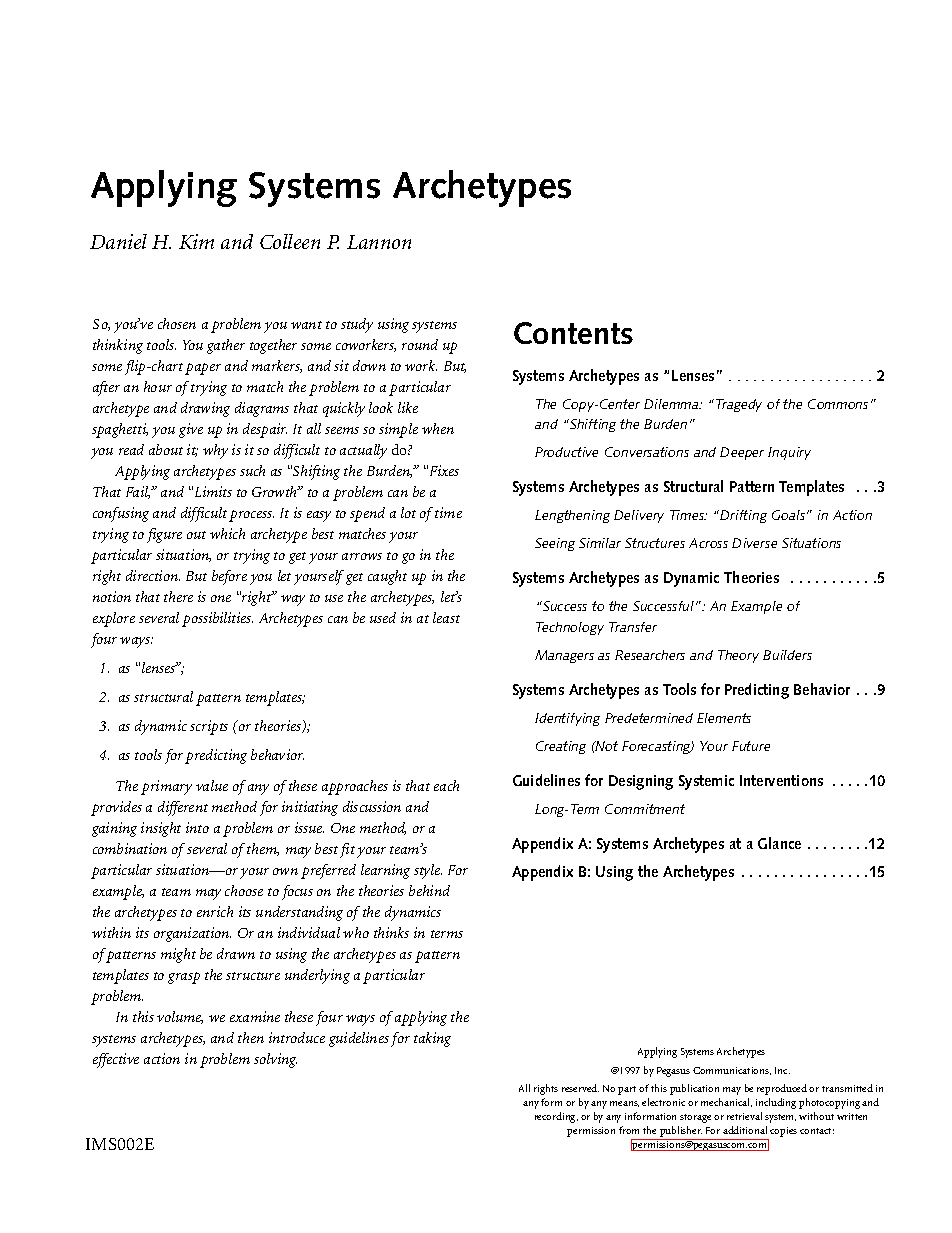  Describe the element at coordinates (164, 535) in the screenshot. I see `figure` at that location.
